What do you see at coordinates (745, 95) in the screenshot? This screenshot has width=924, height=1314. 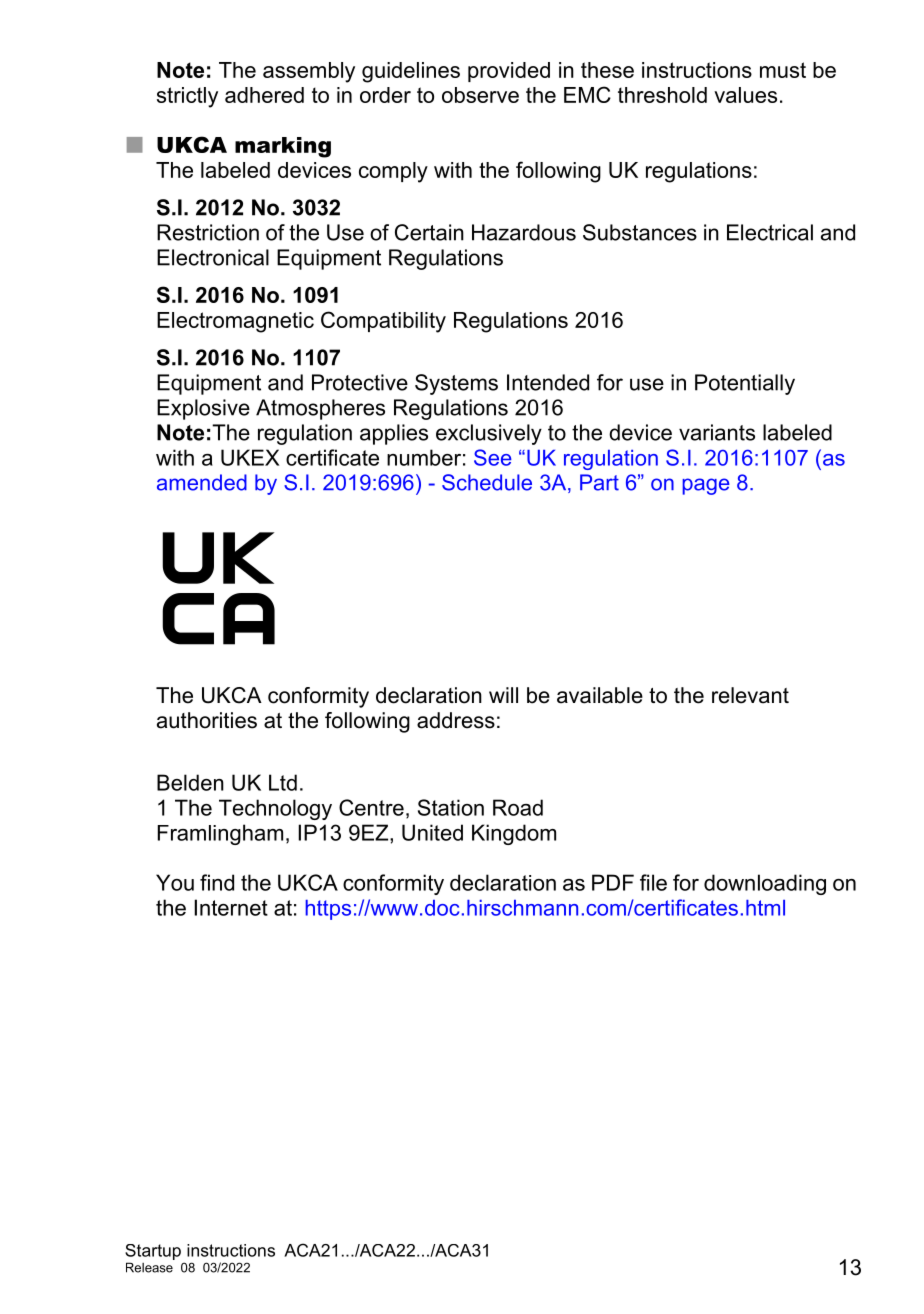 I see `values` at bounding box center [745, 95].
